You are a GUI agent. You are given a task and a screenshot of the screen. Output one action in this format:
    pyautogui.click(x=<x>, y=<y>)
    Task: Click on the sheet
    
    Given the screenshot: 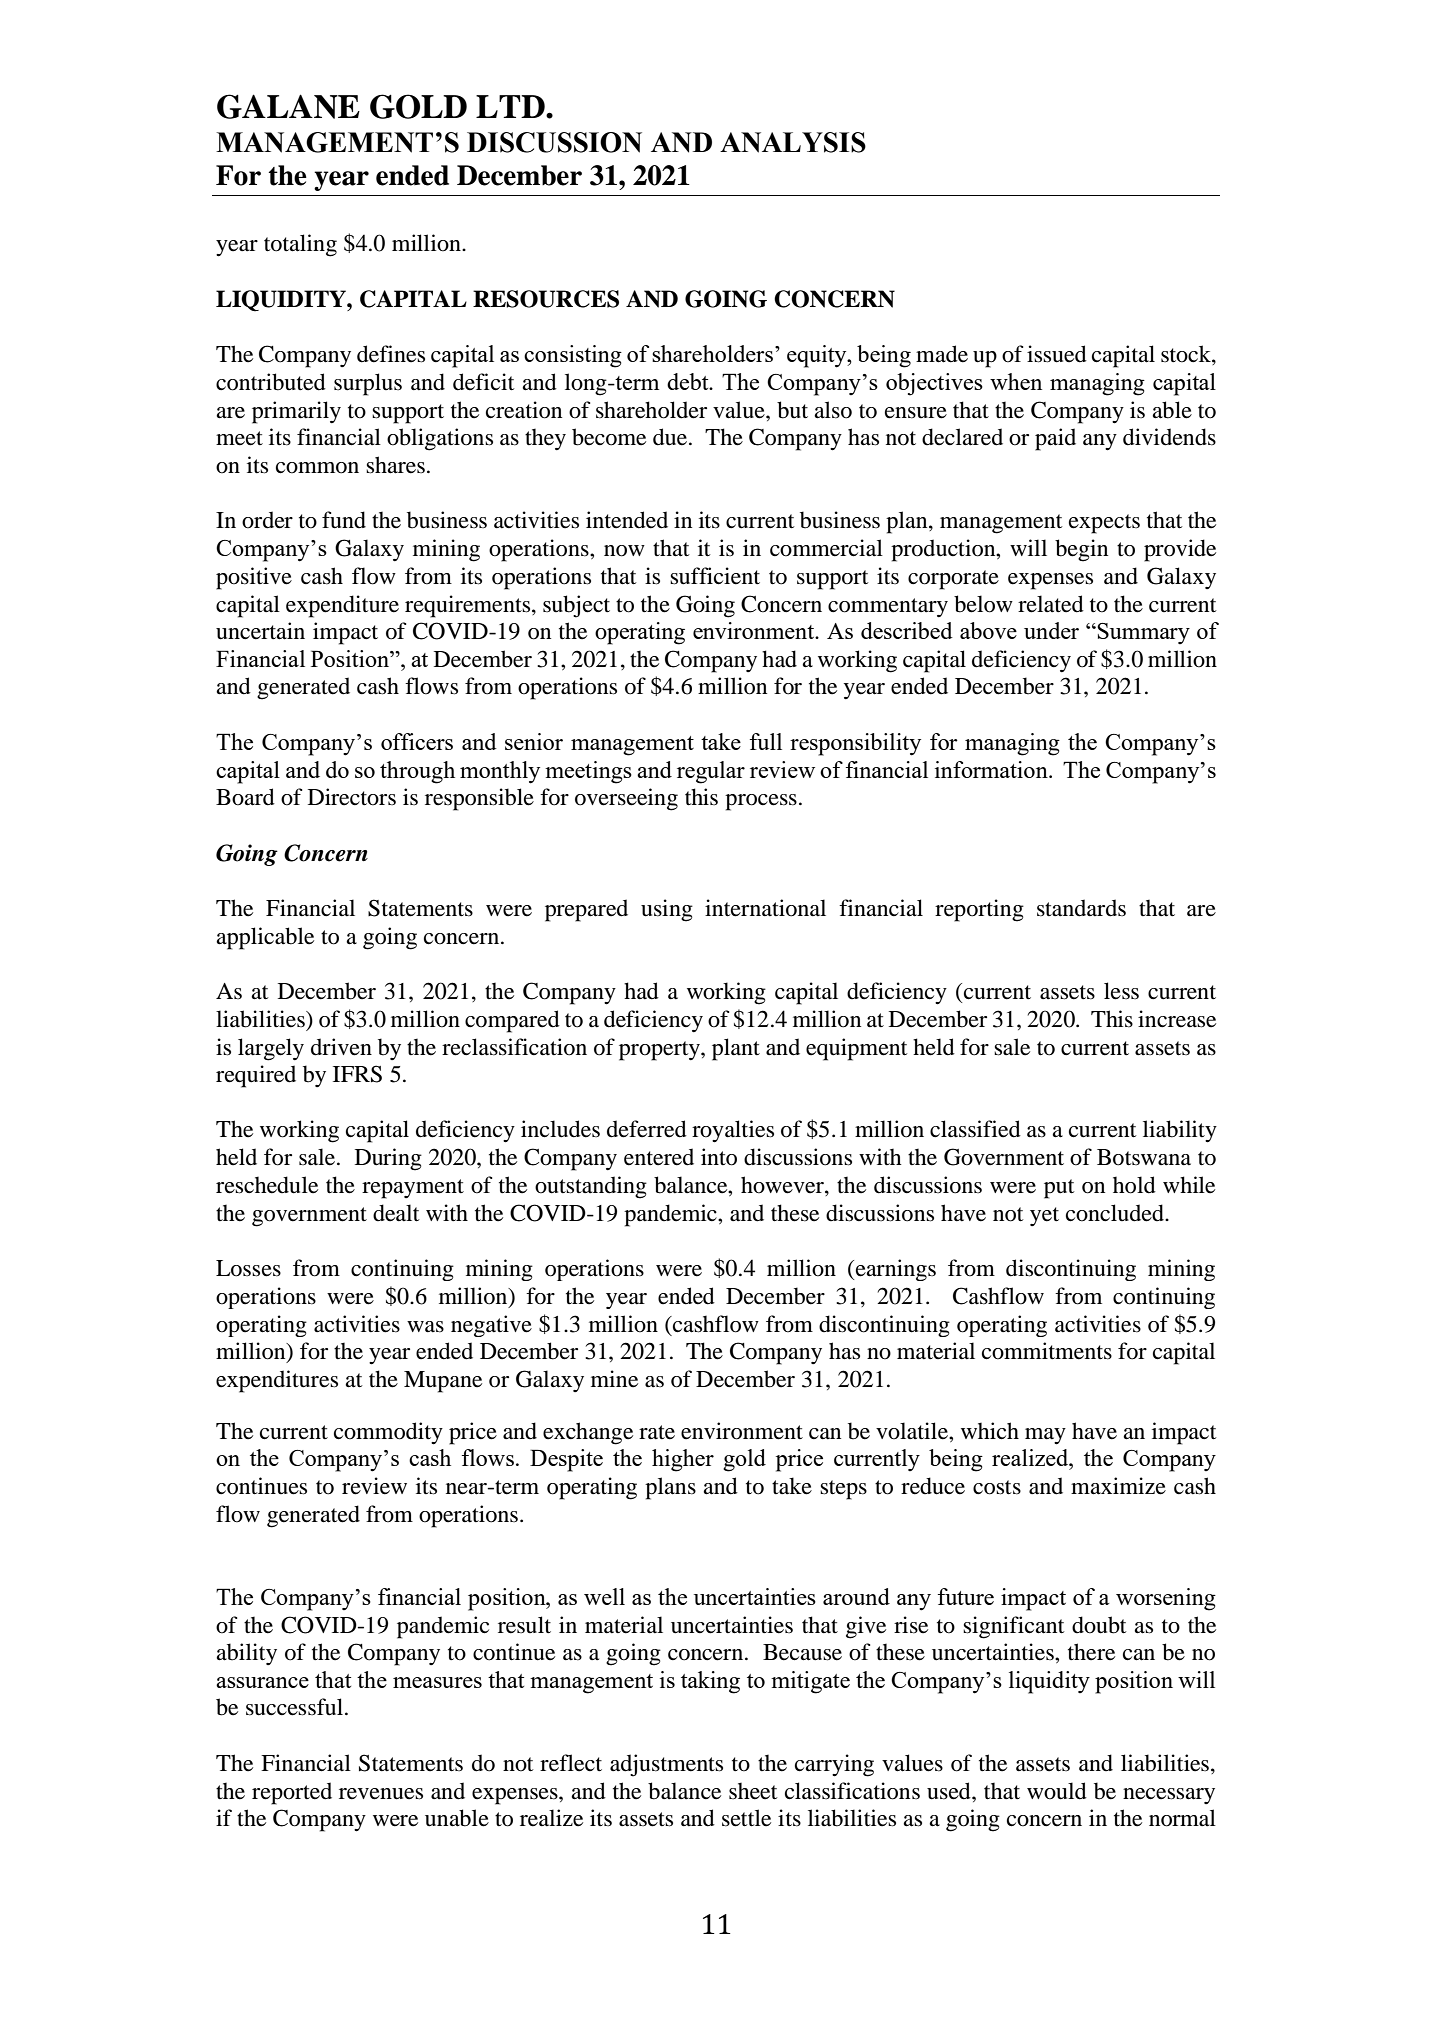 What is the action you would take?
    pyautogui.click(x=753, y=1791)
